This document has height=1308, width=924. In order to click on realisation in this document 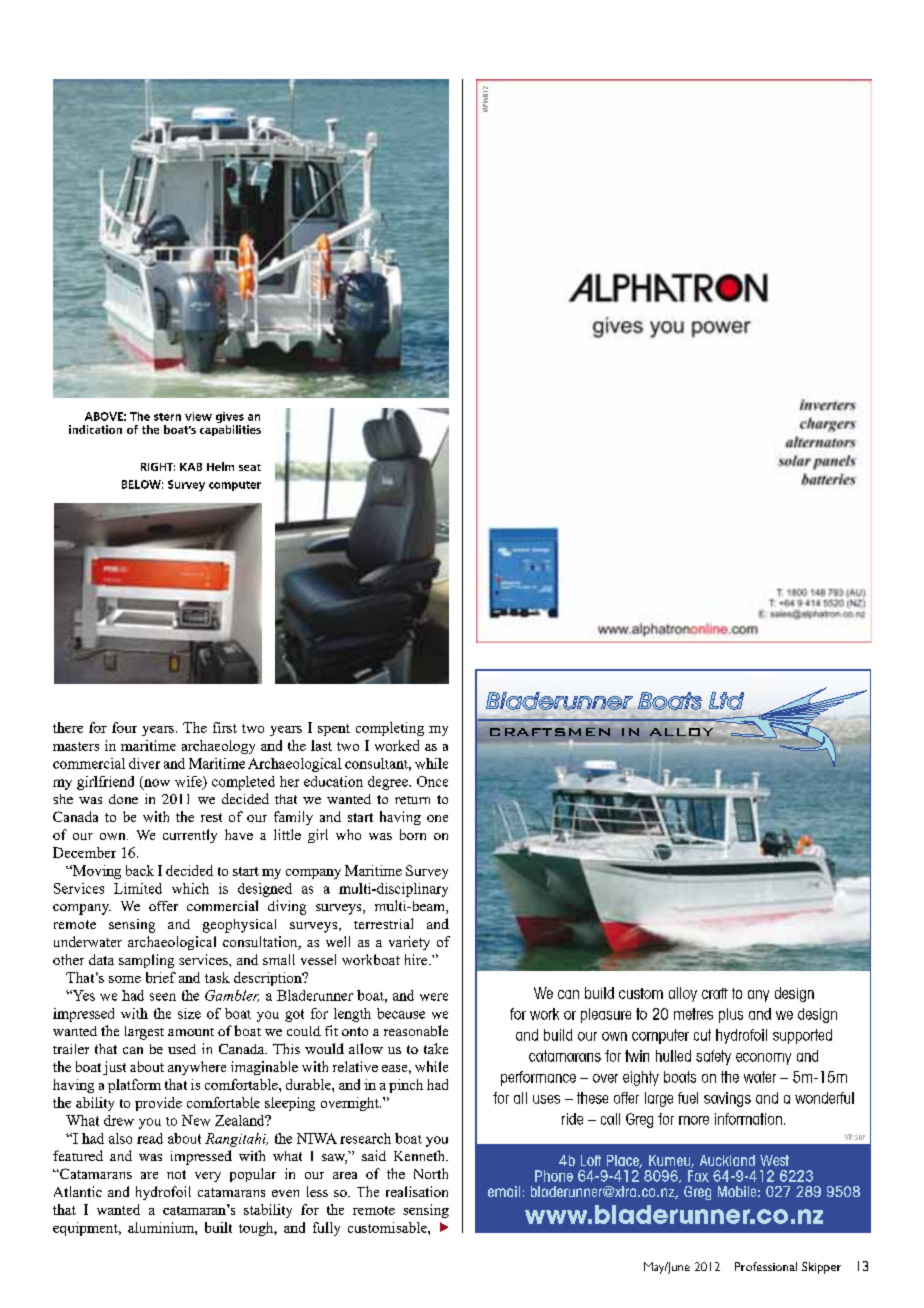, I will do `click(417, 1191)`.
